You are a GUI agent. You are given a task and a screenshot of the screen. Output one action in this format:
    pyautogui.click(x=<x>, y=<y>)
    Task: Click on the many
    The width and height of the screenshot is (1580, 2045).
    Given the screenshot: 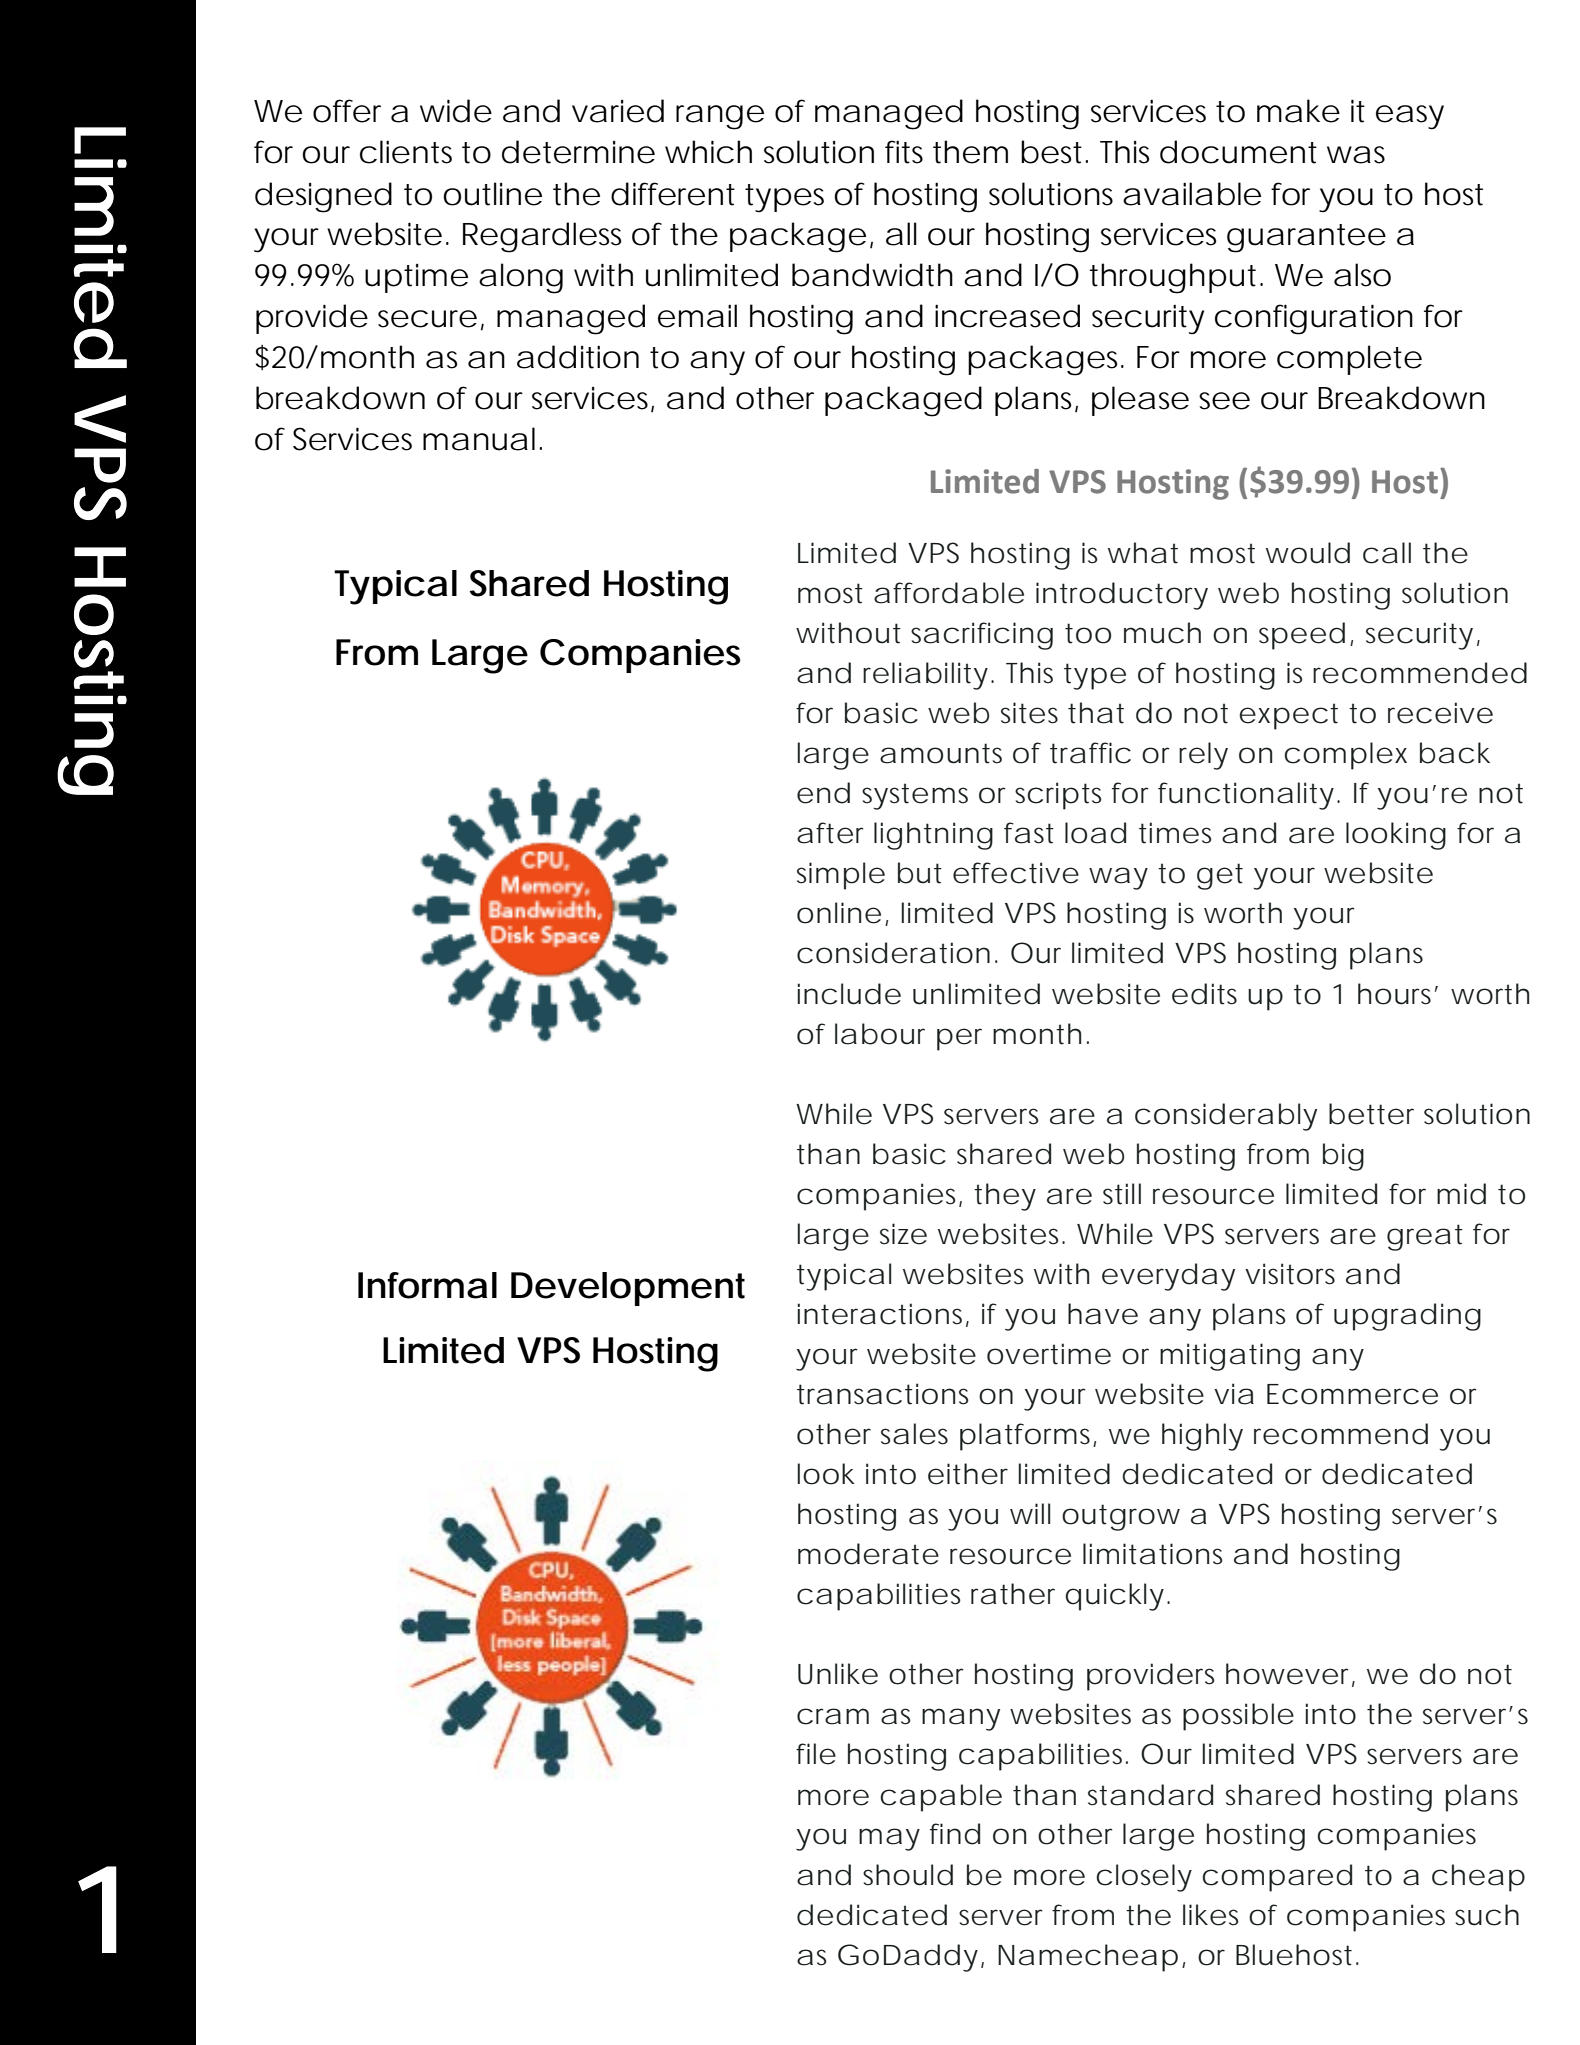 What is the action you would take?
    pyautogui.click(x=961, y=1719)
